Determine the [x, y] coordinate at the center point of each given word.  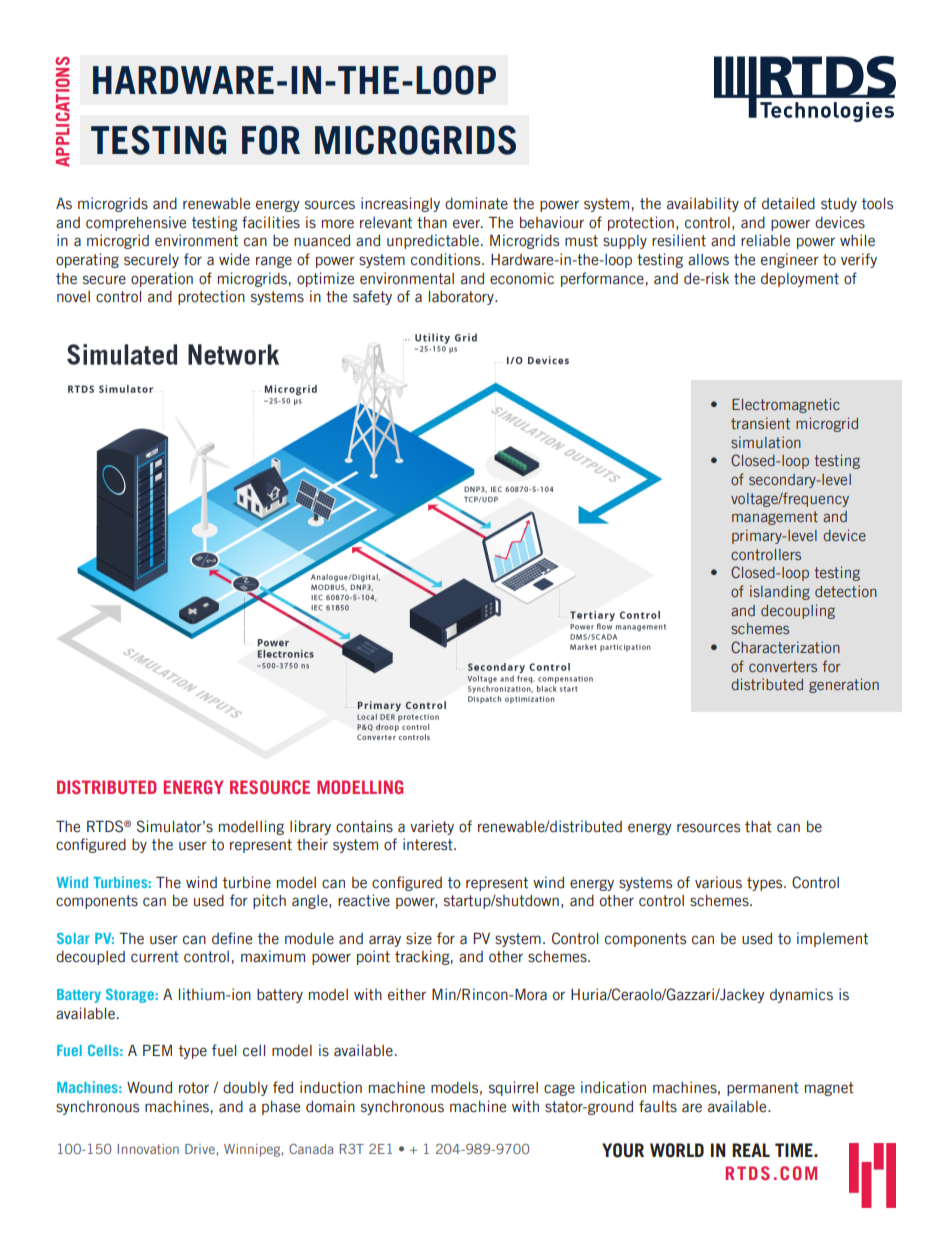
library [310, 827]
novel [73, 297]
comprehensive [136, 223]
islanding [780, 592]
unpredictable [433, 241]
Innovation [148, 1149]
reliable [765, 240]
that [758, 827]
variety [432, 827]
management [775, 518]
